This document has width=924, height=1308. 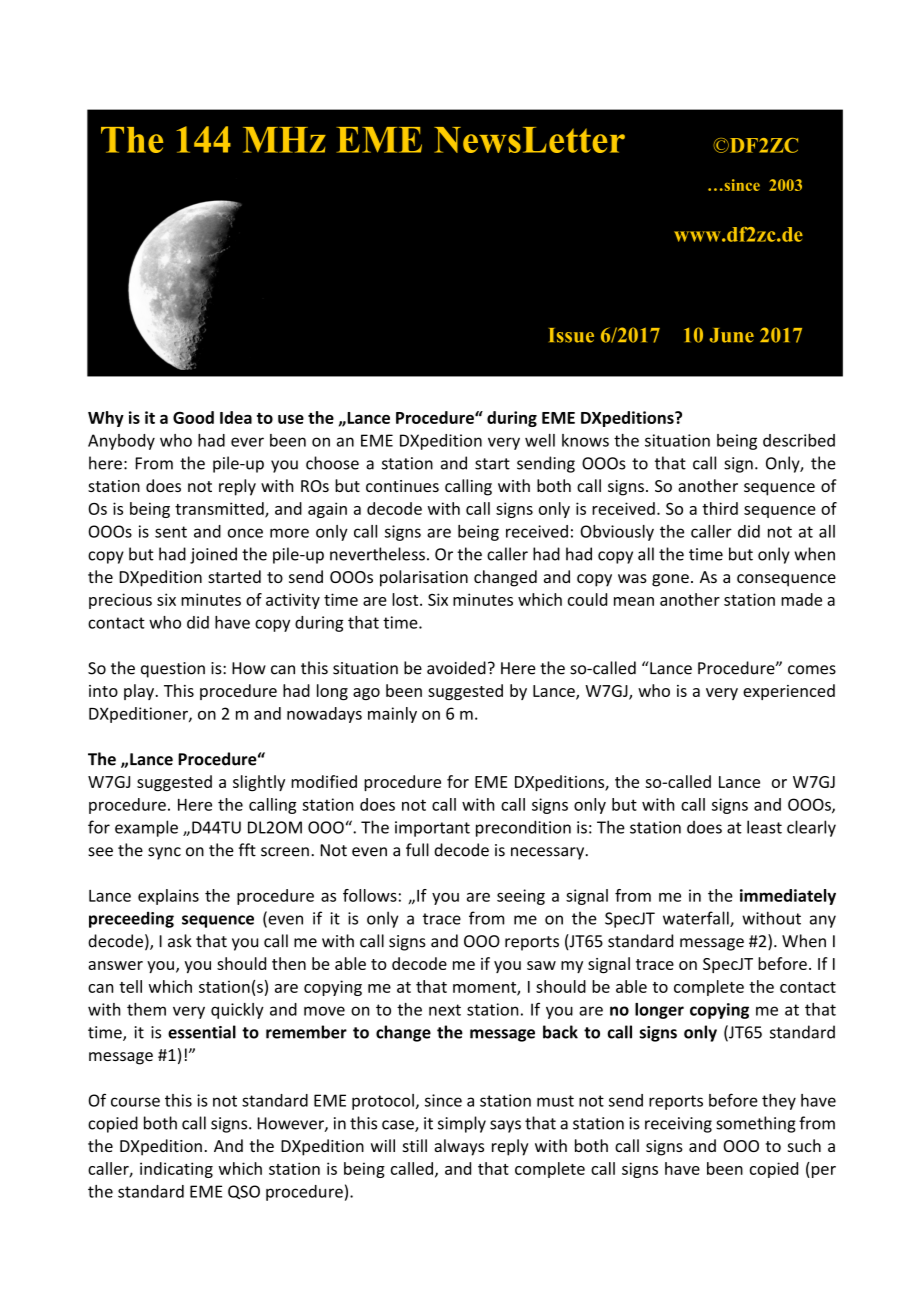 I want to click on important, so click(x=432, y=829).
